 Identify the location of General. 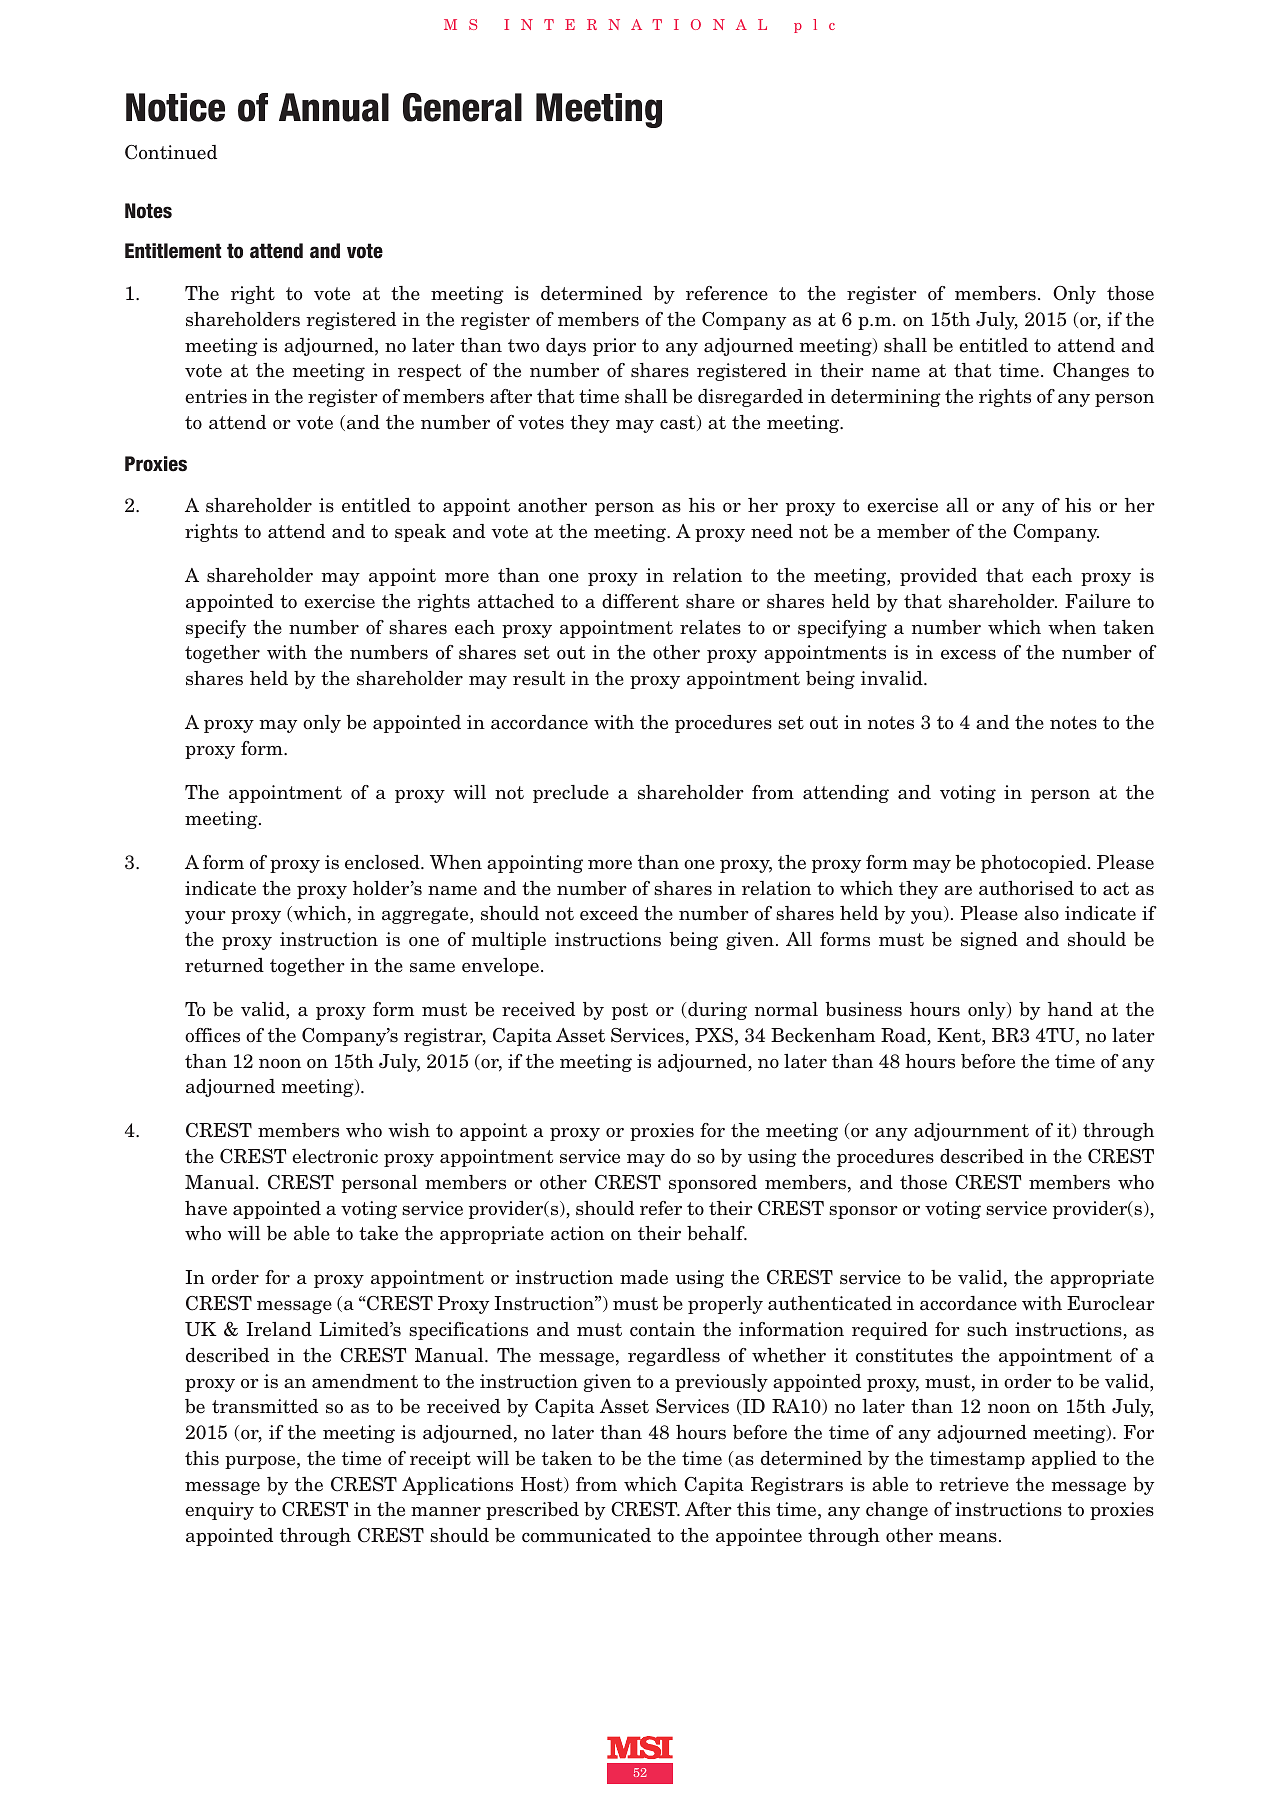
(462, 107).
